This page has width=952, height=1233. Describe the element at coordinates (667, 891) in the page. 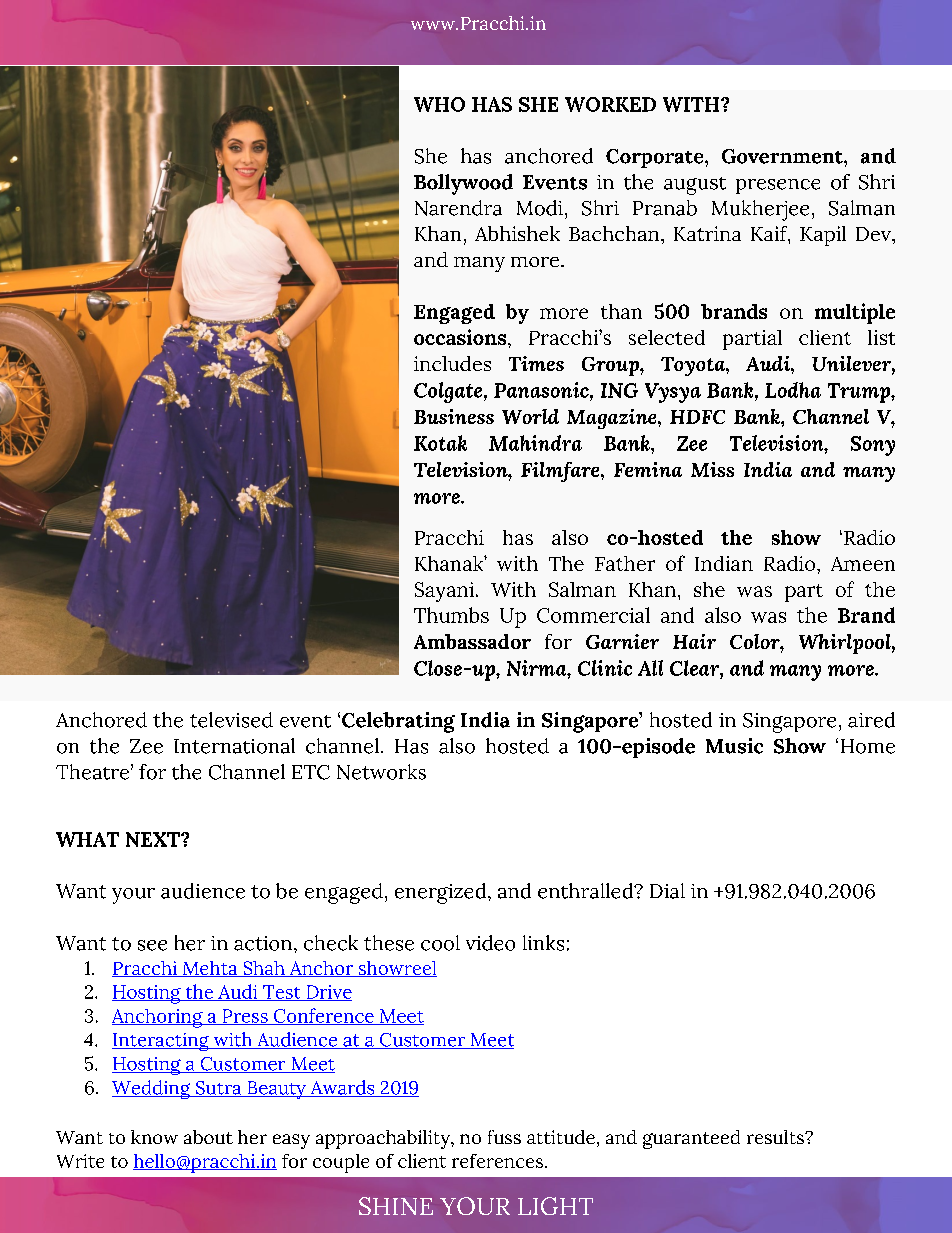

I see `Dial` at that location.
